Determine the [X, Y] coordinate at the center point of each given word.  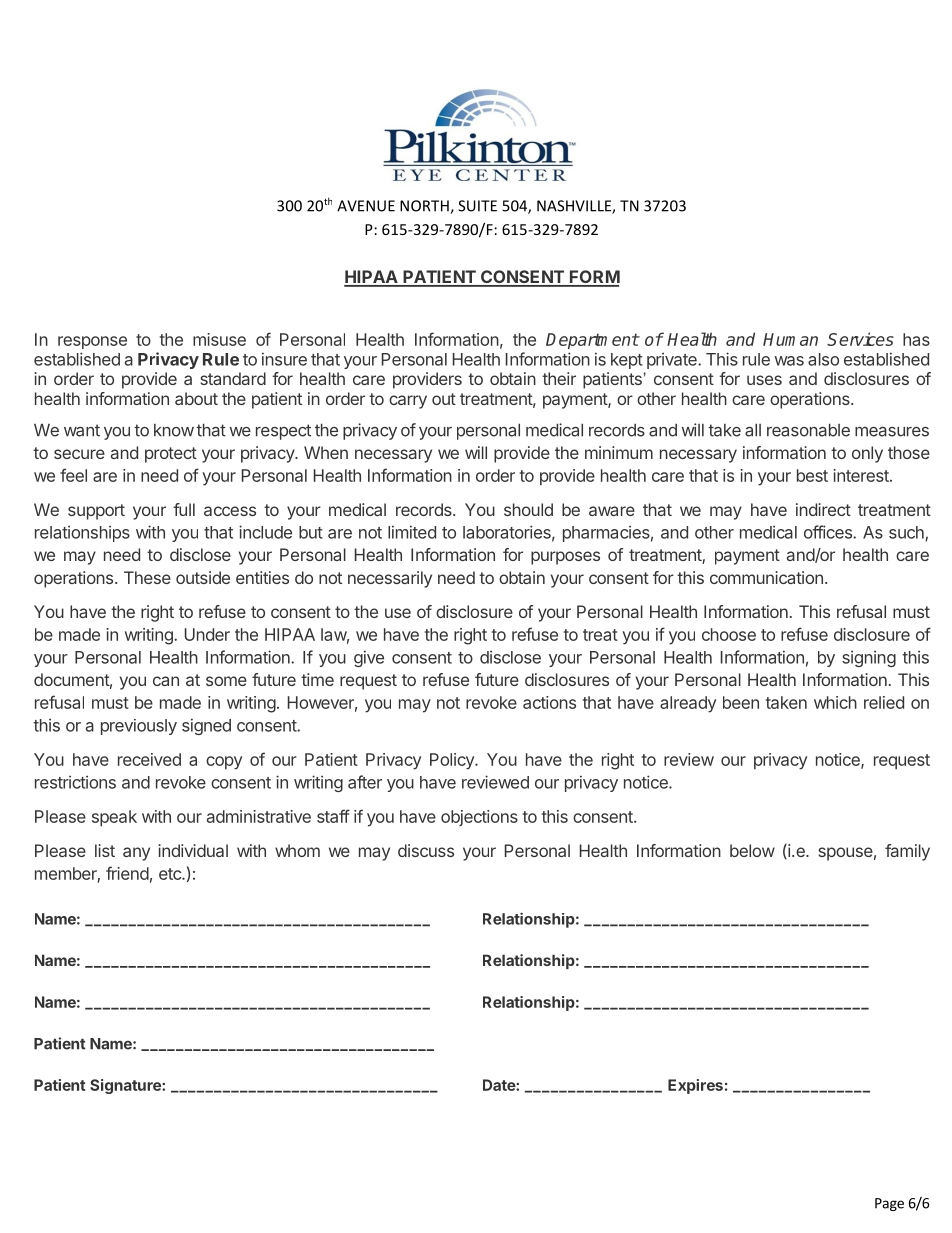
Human [790, 339]
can [166, 681]
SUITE [477, 206]
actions [549, 702]
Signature [126, 1086]
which [835, 702]
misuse [219, 339]
